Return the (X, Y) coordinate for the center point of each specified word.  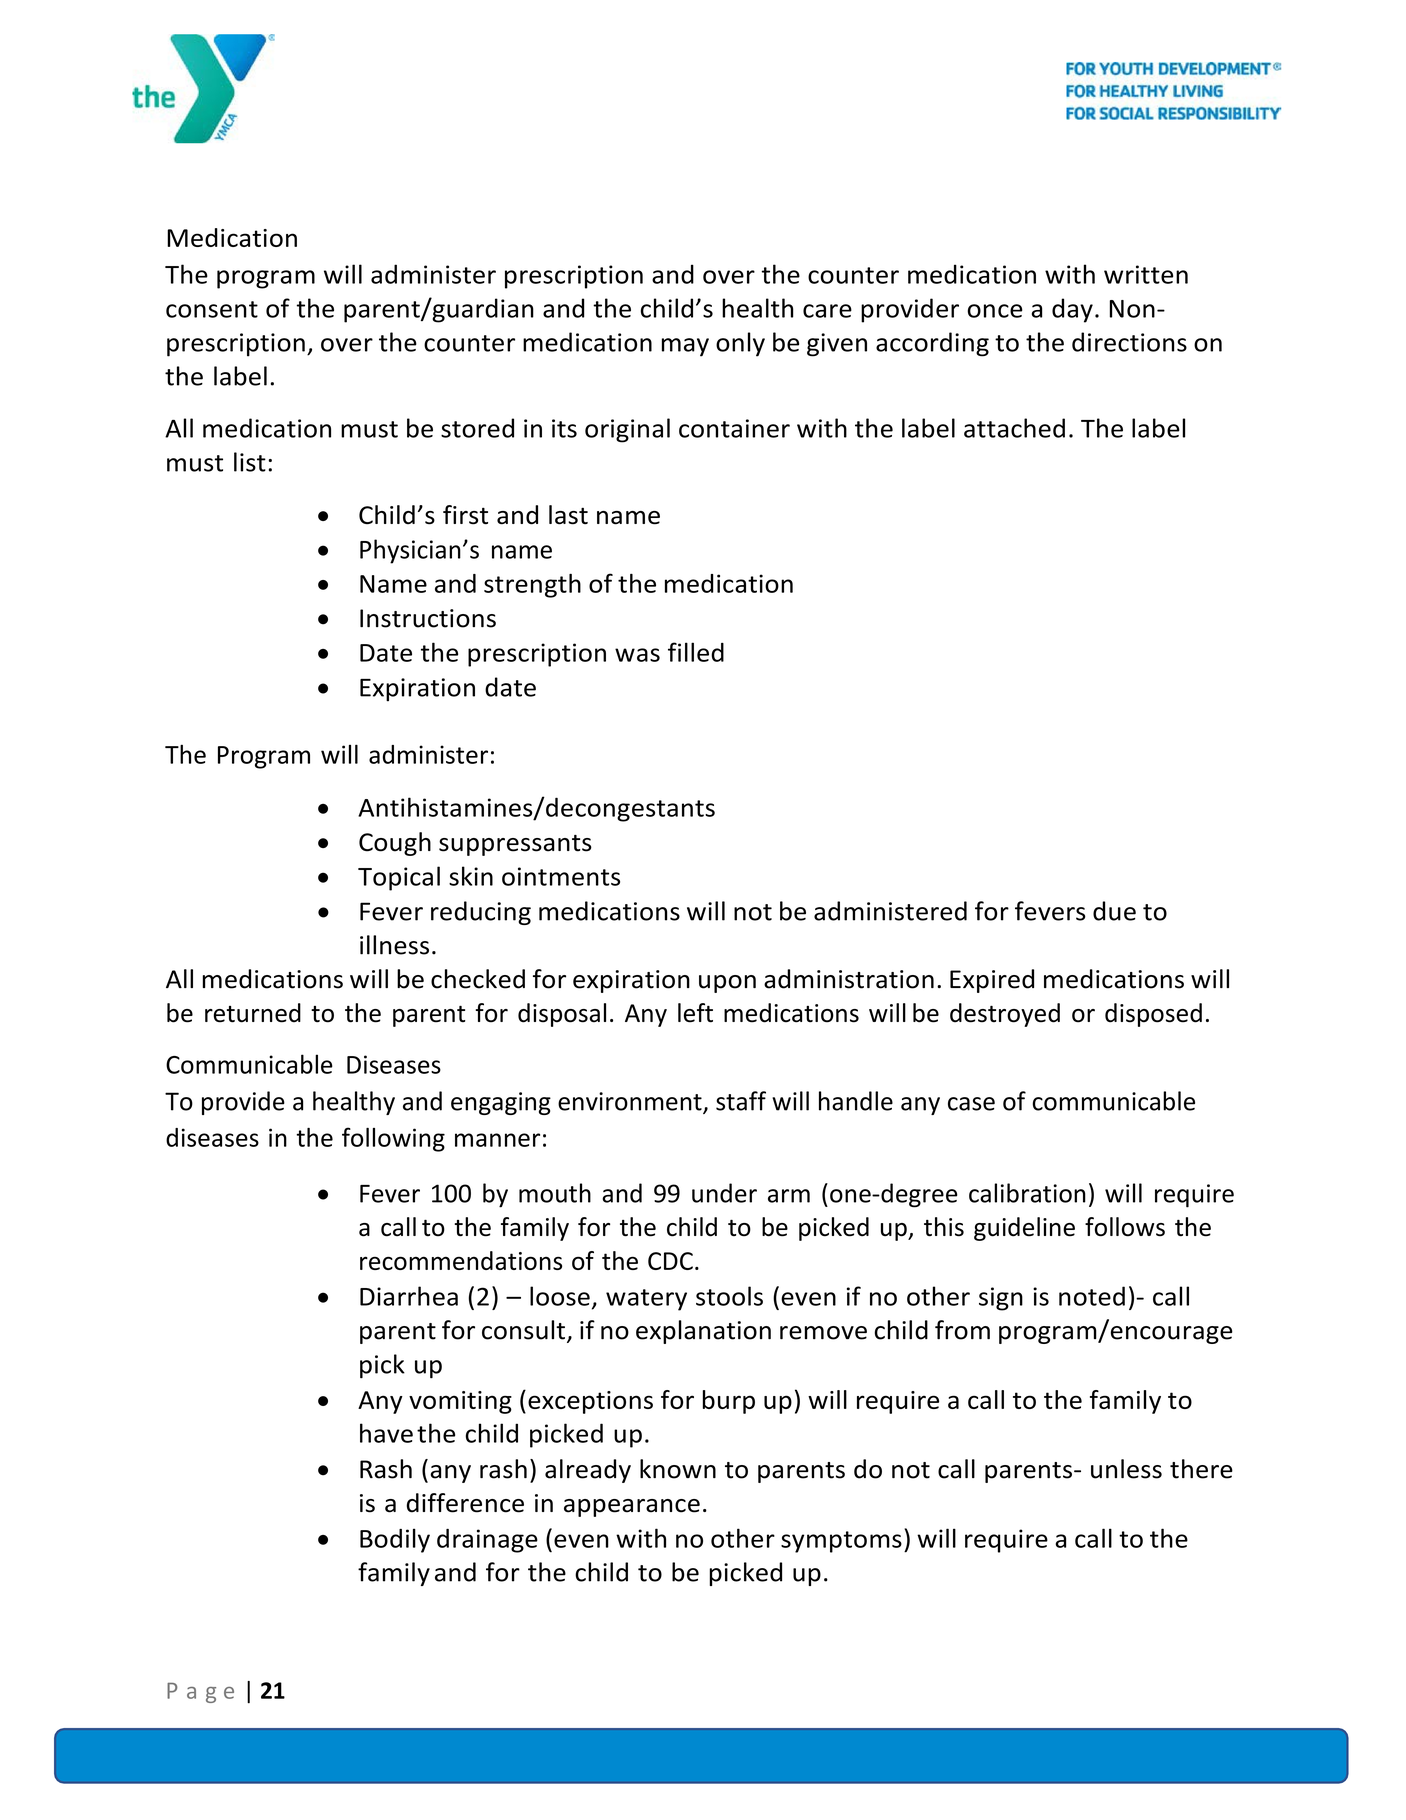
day (1072, 310)
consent (212, 309)
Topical (399, 878)
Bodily (395, 1540)
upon (727, 984)
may (685, 347)
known (678, 1469)
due (1114, 911)
